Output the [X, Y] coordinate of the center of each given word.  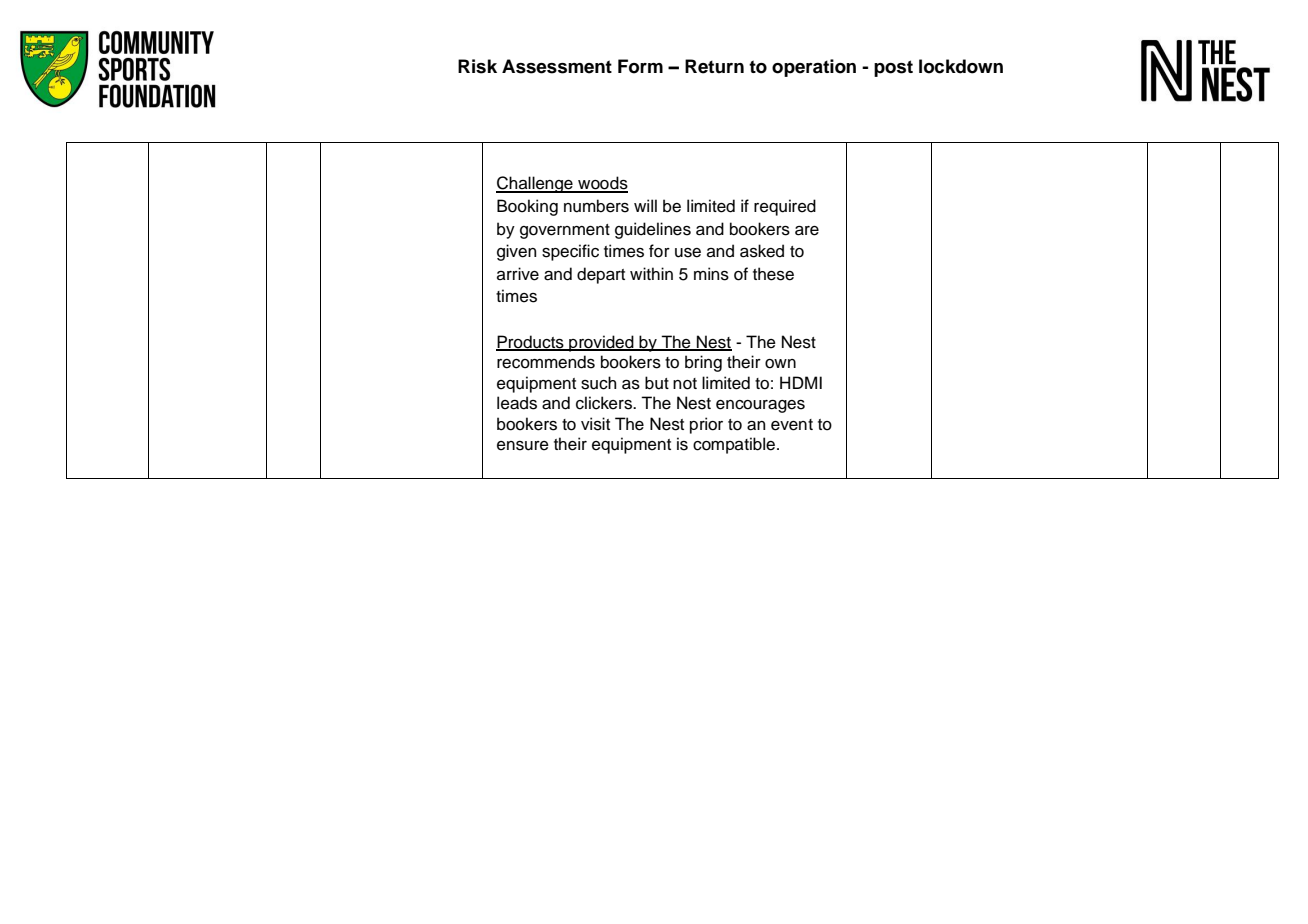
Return [714, 66]
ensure [523, 446]
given [516, 252]
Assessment [557, 66]
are [807, 231]
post [893, 68]
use [688, 253]
